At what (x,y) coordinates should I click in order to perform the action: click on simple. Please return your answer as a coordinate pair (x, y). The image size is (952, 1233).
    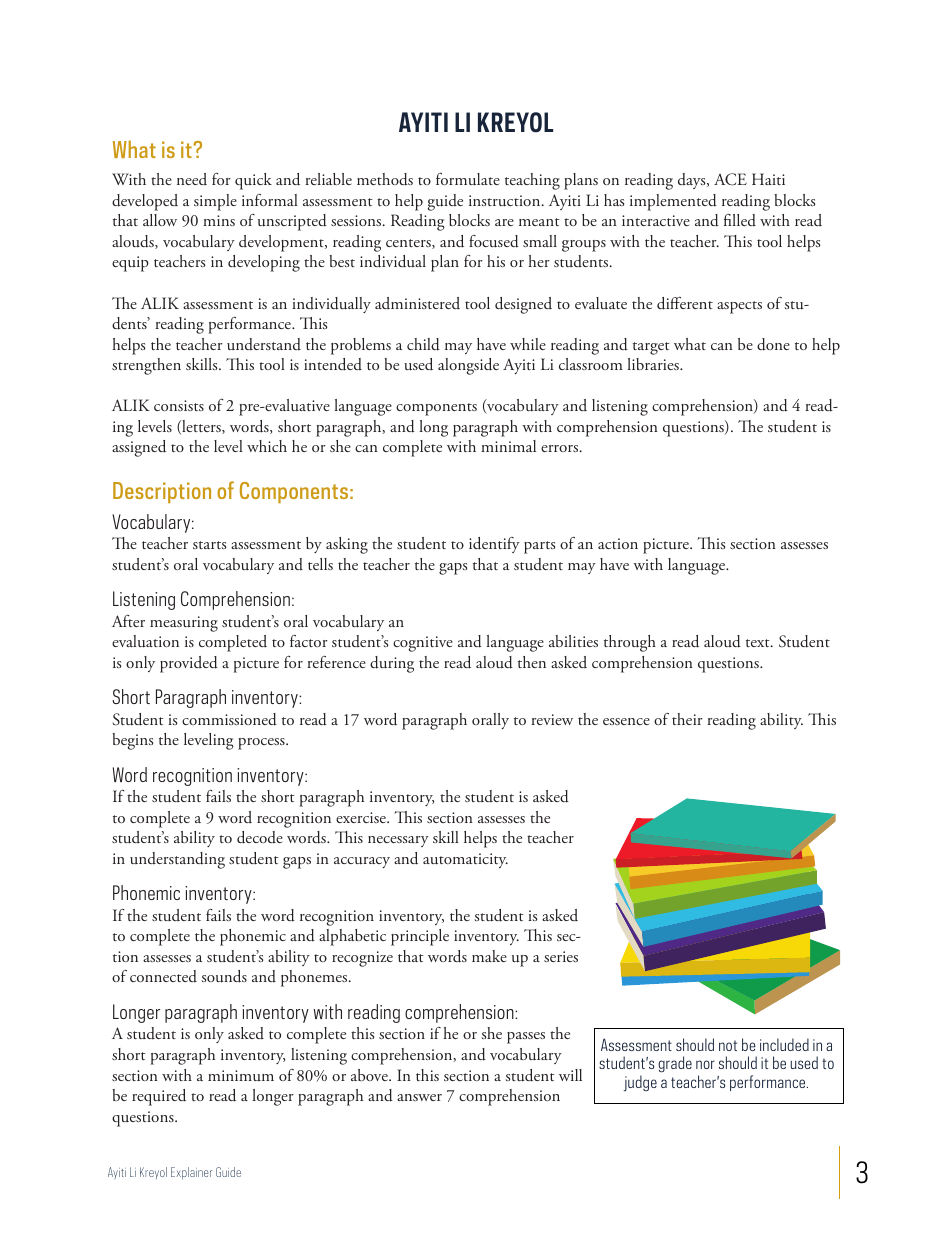
    Looking at the image, I should click on (215, 202).
